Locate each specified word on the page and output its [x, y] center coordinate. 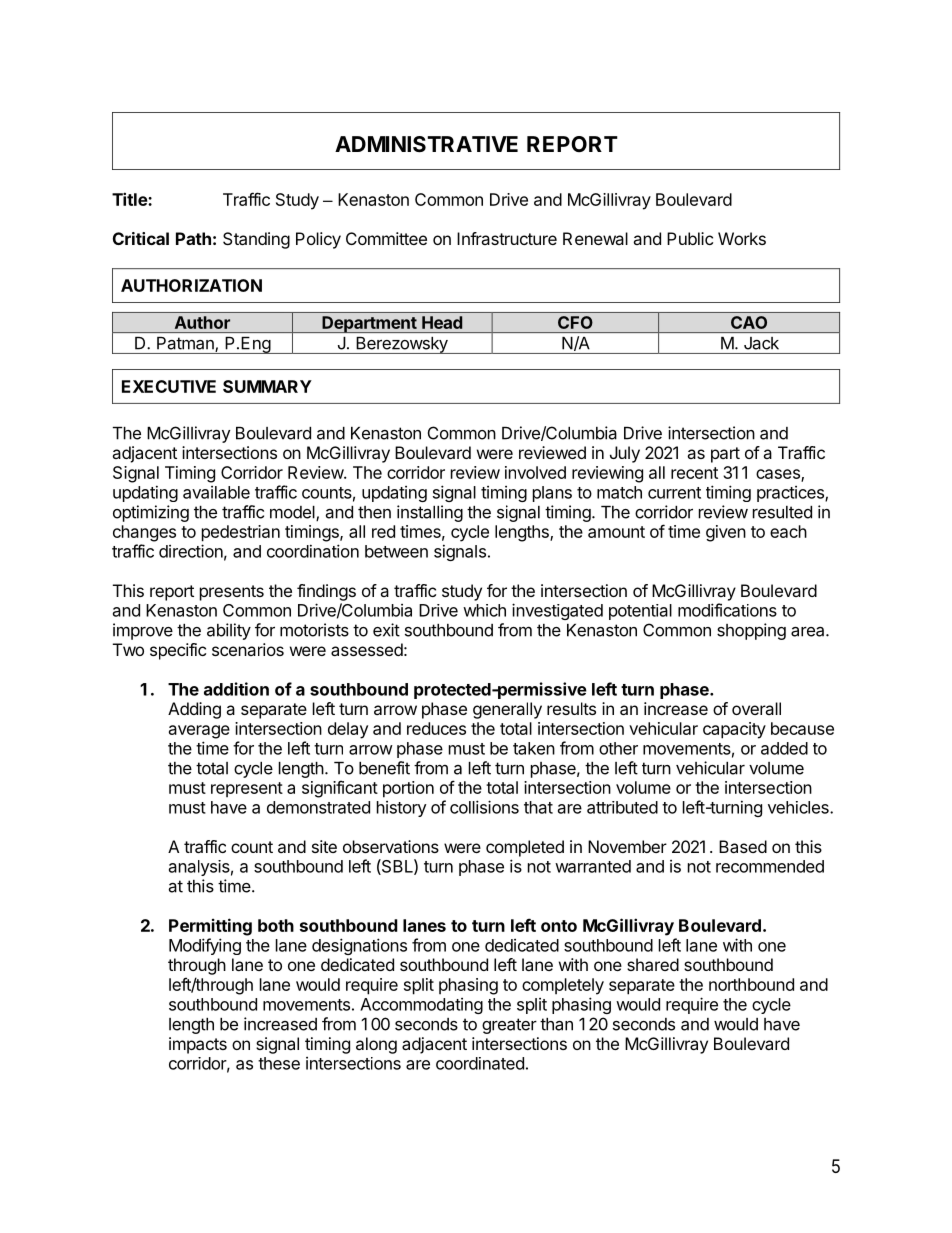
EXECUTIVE [169, 386]
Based [743, 846]
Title [130, 199]
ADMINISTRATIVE [426, 144]
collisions [484, 807]
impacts [198, 1045]
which [484, 610]
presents [232, 593]
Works [742, 238]
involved [535, 472]
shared [653, 964]
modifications [727, 610]
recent [694, 473]
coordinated [480, 1063]
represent [247, 789]
